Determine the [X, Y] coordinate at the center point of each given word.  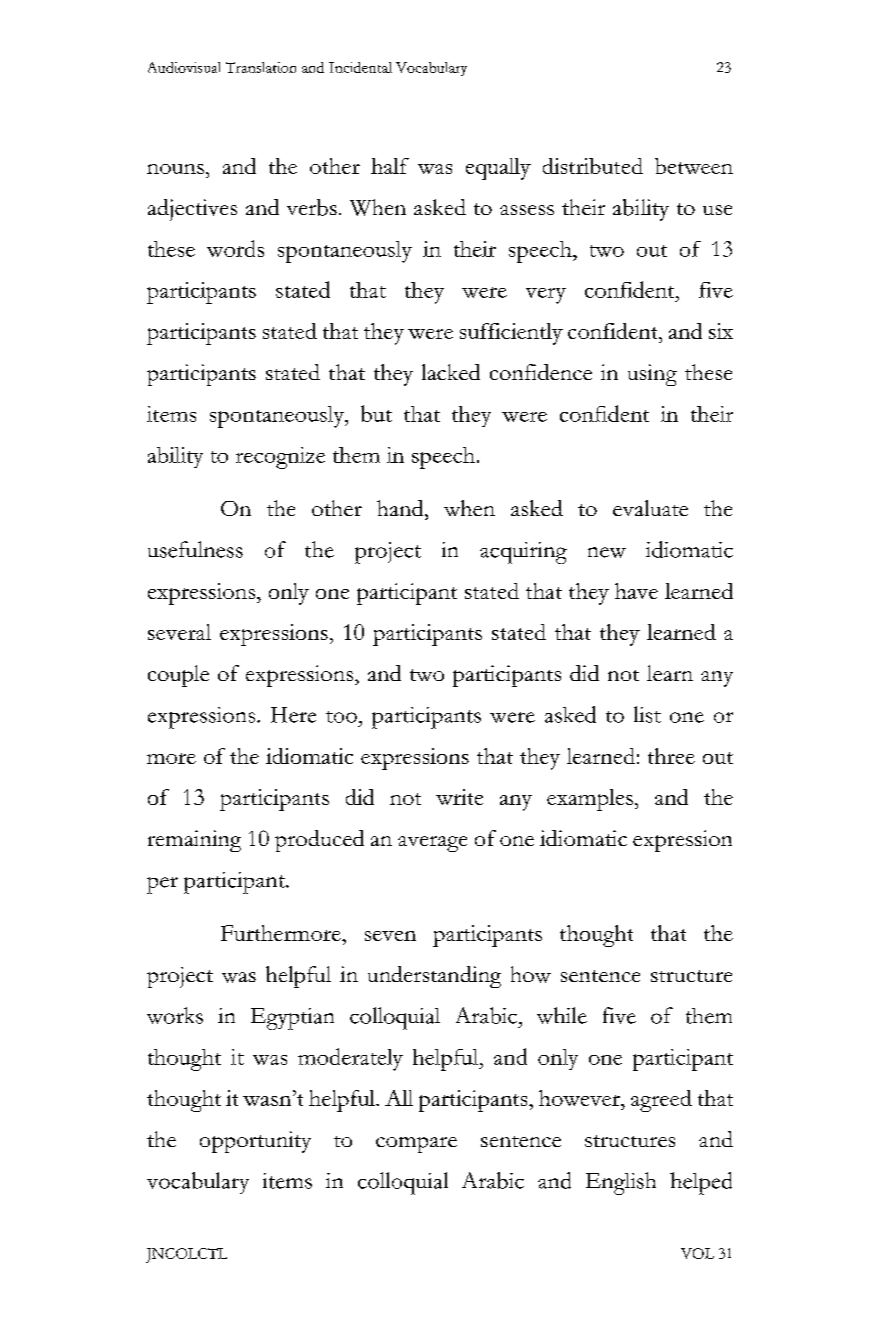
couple [178, 676]
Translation [261, 67]
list [647, 714]
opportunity [255, 1142]
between [694, 166]
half [390, 166]
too [341, 717]
